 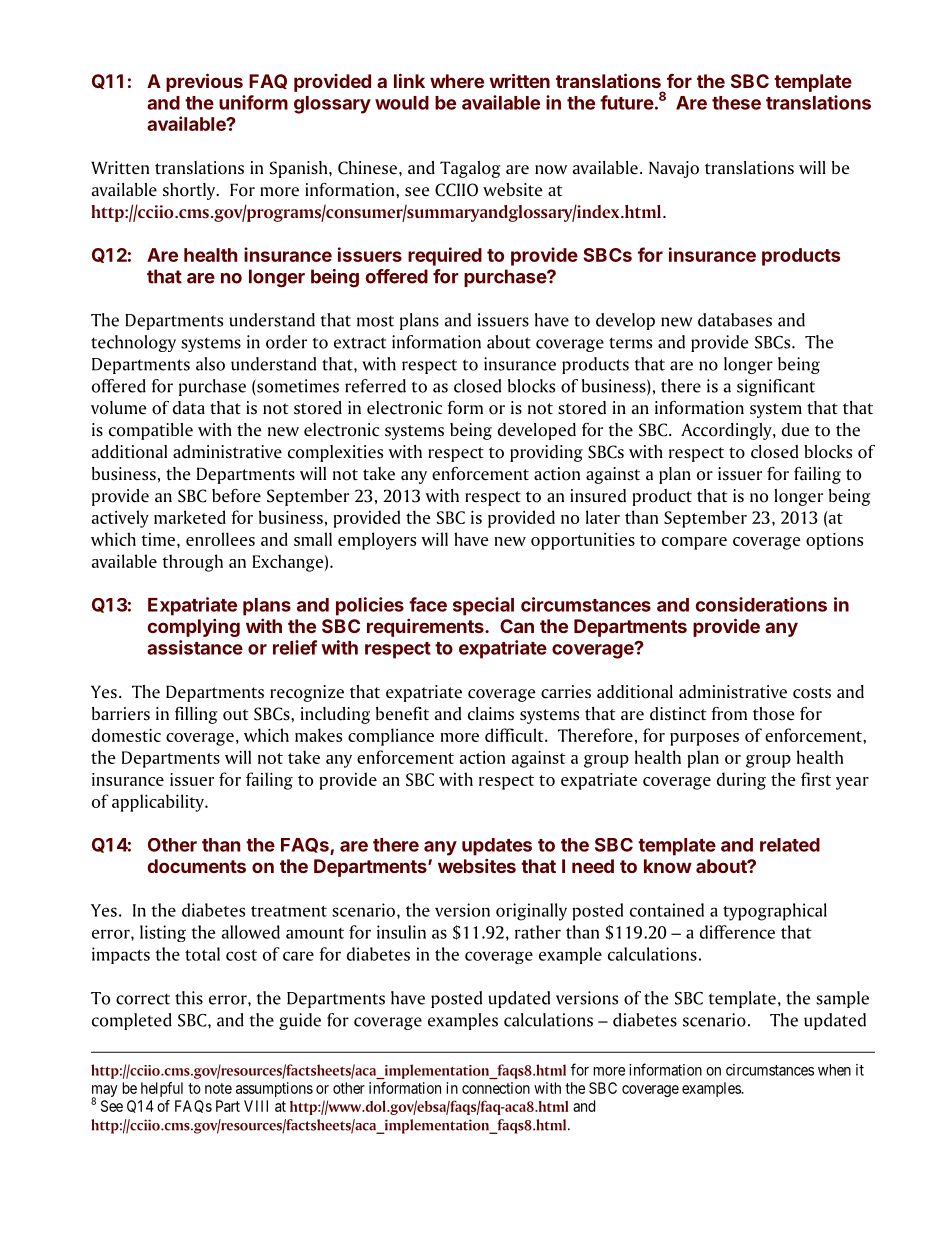 What do you see at coordinates (196, 715) in the screenshot?
I see `filling` at bounding box center [196, 715].
